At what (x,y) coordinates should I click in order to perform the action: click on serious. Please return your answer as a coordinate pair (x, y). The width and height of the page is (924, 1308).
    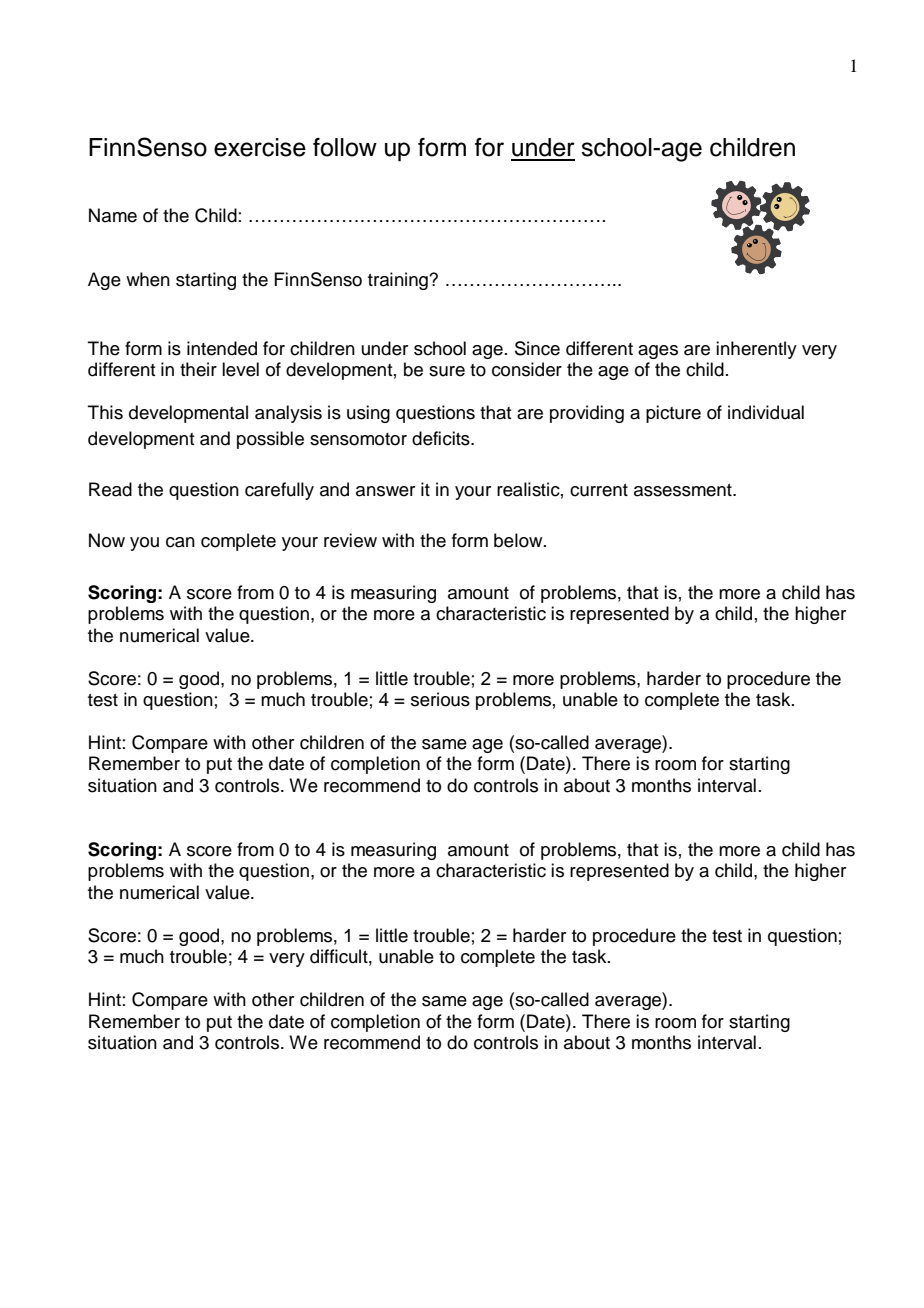
    Looking at the image, I should click on (440, 699).
